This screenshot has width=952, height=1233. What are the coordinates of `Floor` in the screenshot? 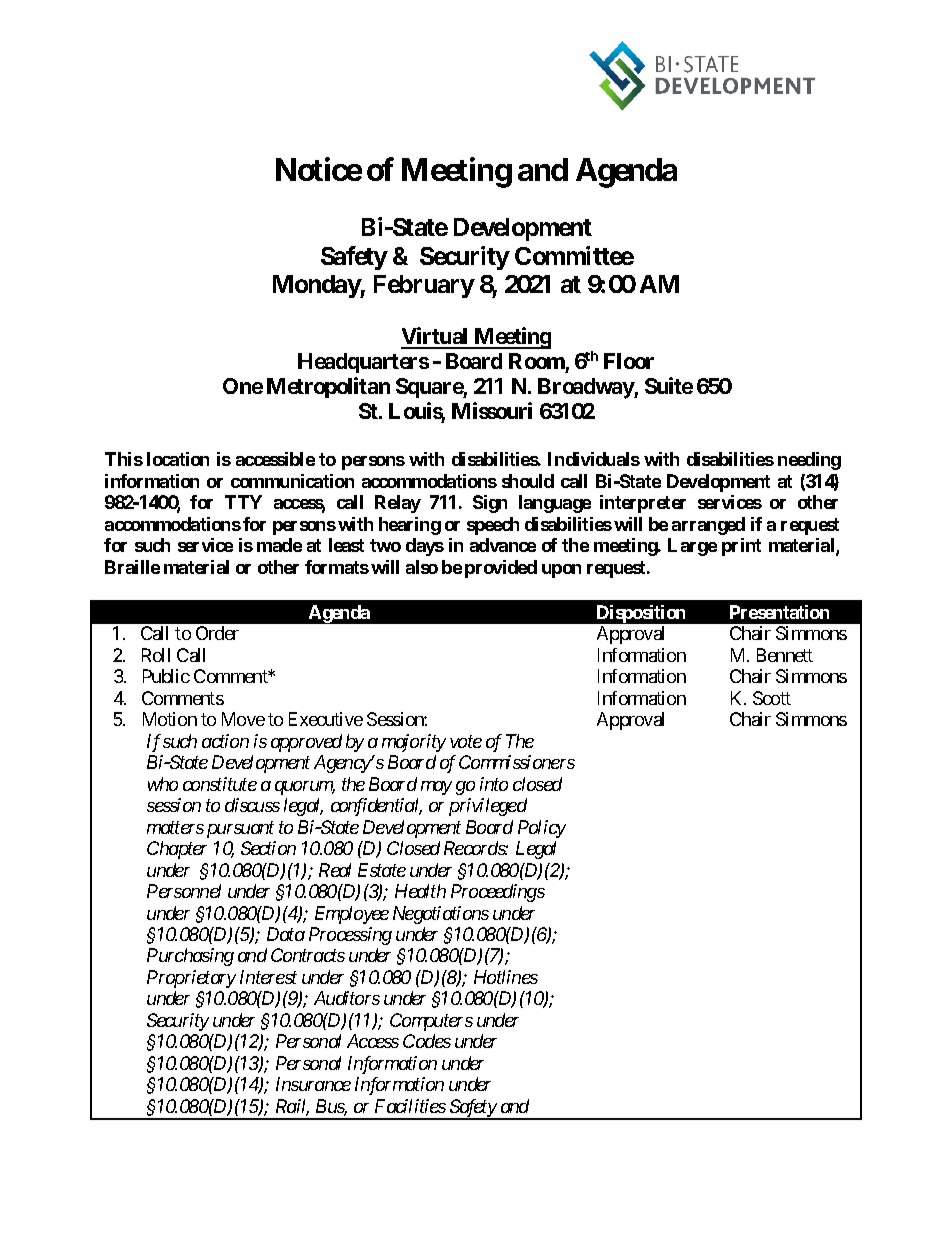 It's located at (629, 361).
